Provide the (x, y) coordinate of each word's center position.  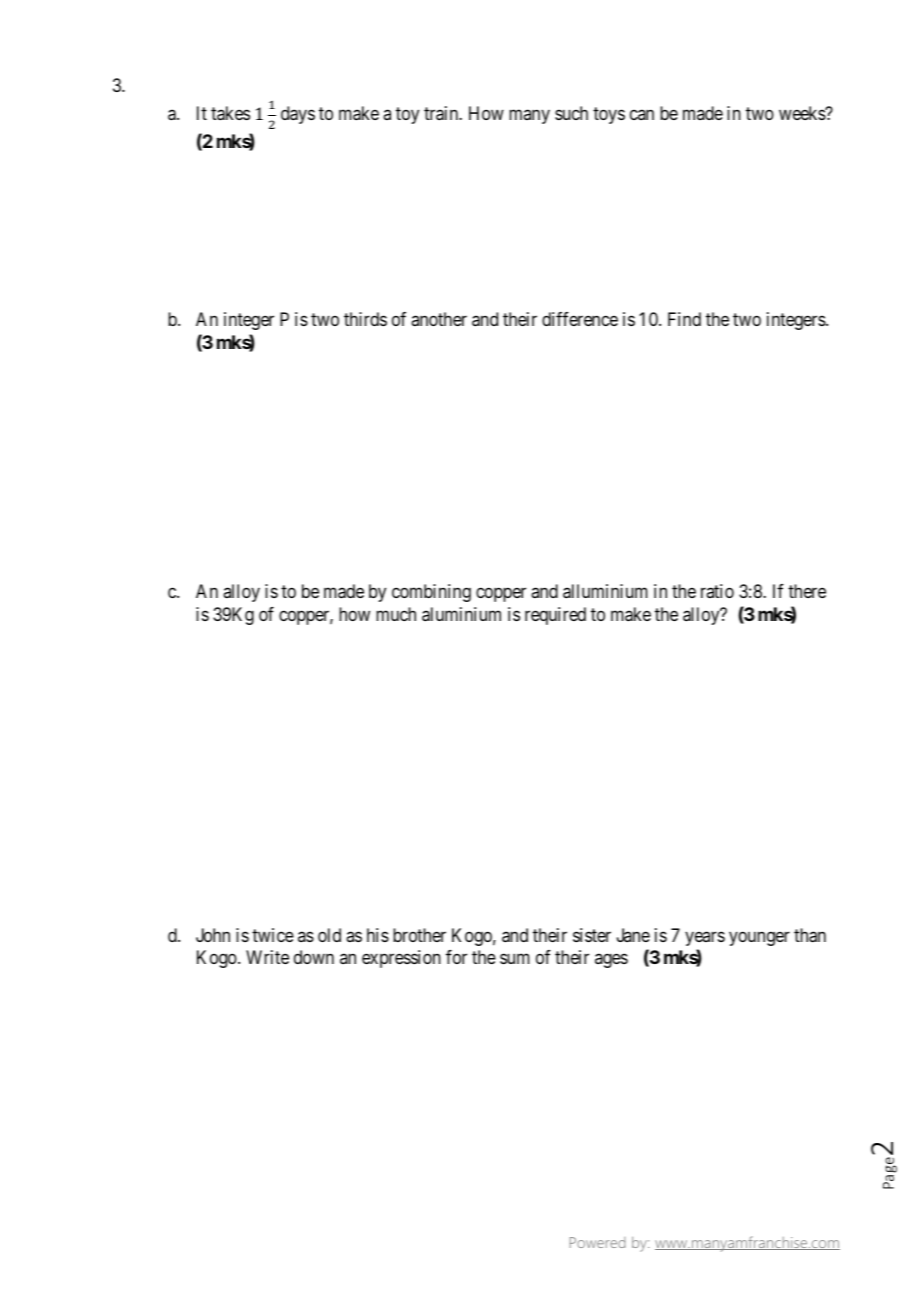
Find (684, 319)
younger (759, 938)
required (555, 616)
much (396, 614)
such (571, 113)
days (298, 115)
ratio (717, 591)
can (642, 115)
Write (267, 957)
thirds (365, 319)
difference (580, 319)
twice (273, 935)
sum (515, 959)
